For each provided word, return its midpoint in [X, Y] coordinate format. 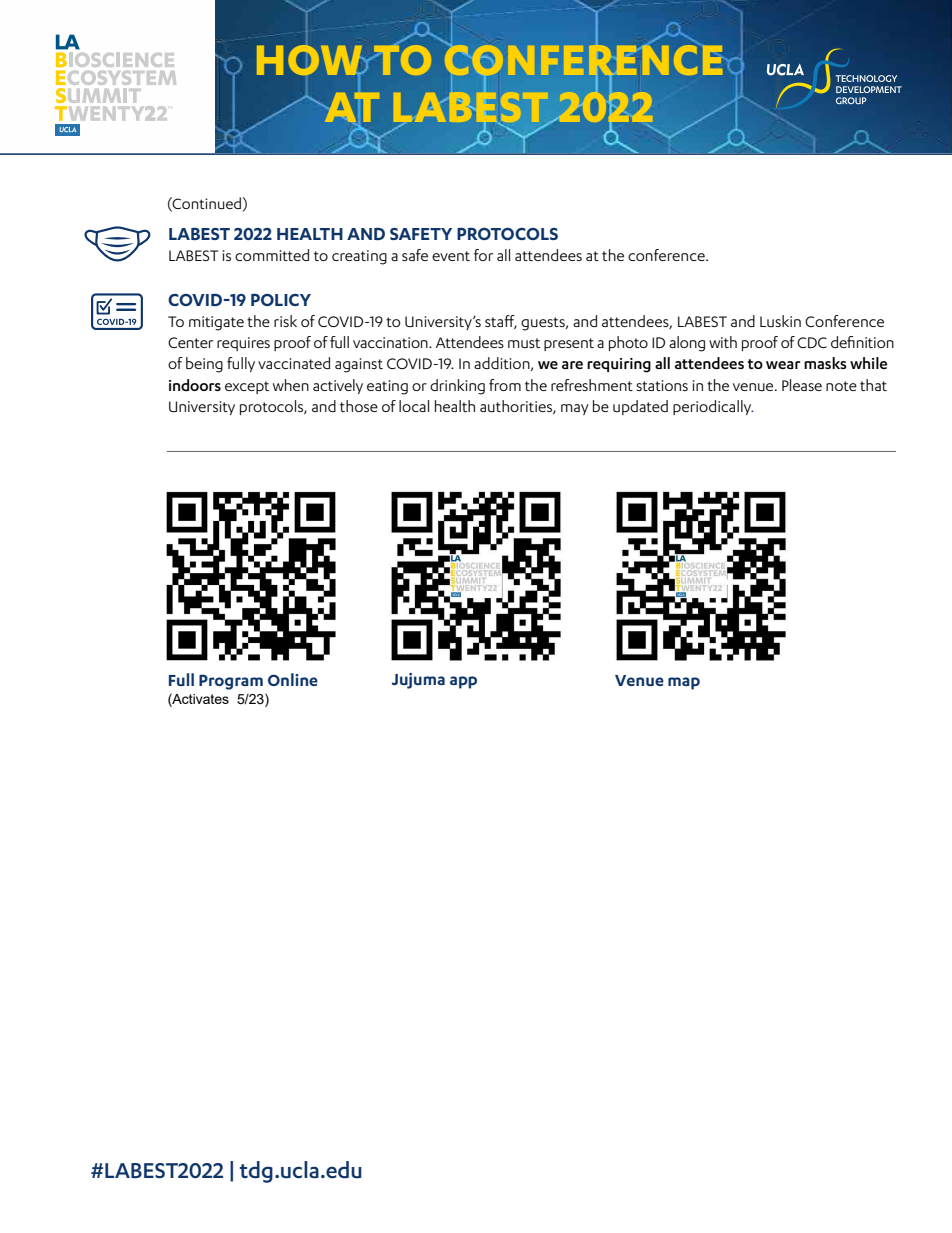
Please [802, 385]
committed [272, 255]
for [483, 255]
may [575, 409]
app [463, 682]
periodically [713, 407]
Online [293, 679]
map [684, 683]
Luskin [780, 321]
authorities [517, 407]
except [247, 387]
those [359, 406]
